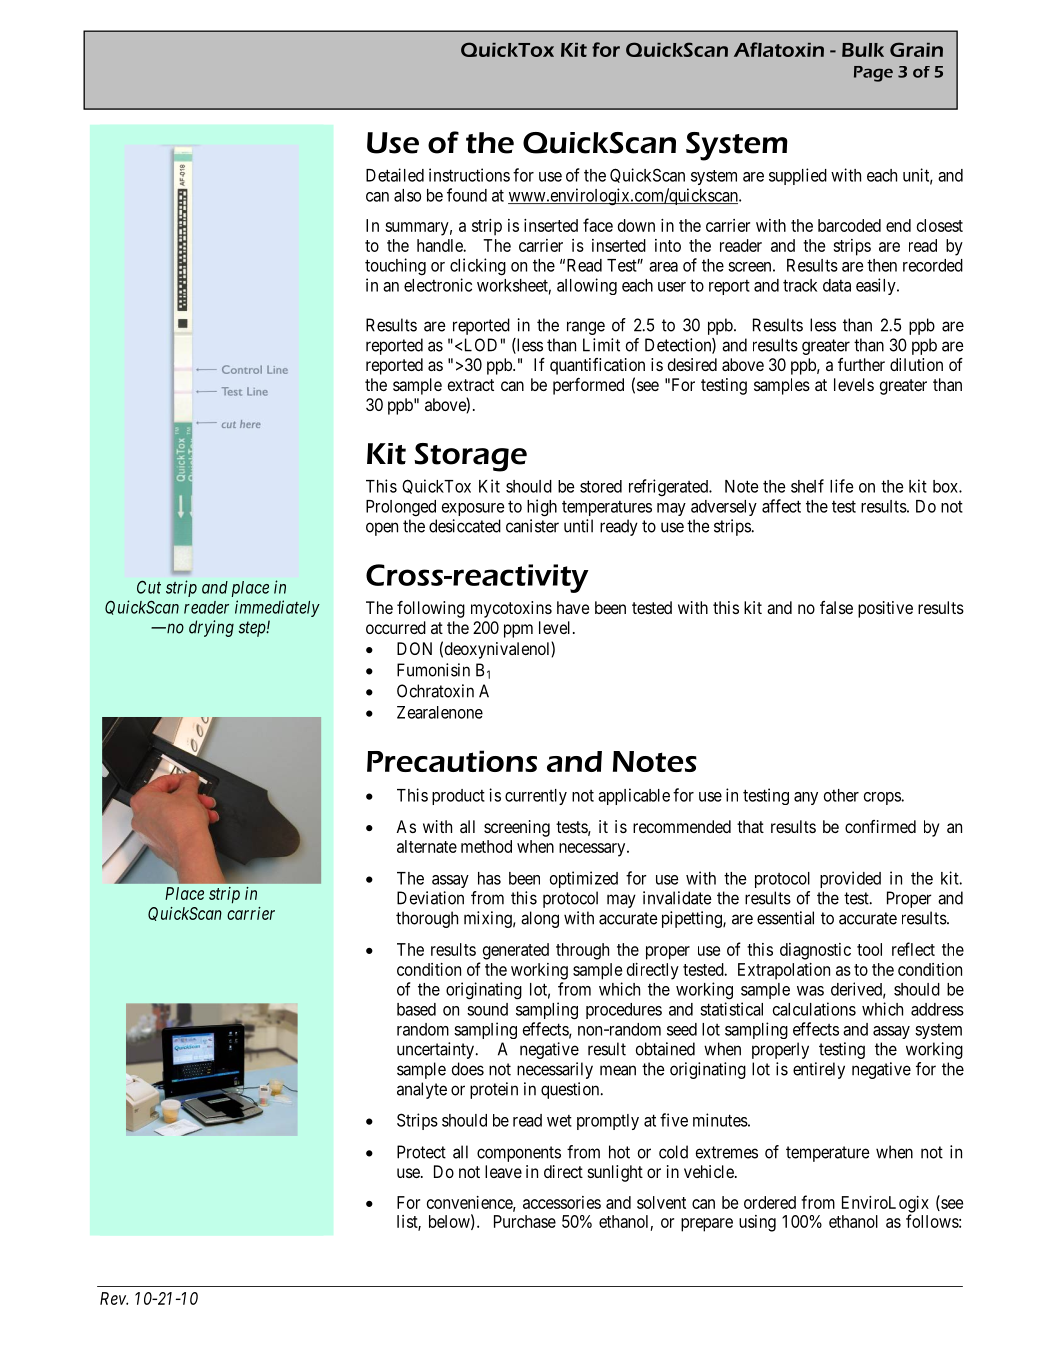 The height and width of the document is (1371, 1060). Describe the element at coordinates (880, 826) in the document. I see `confirmed` at that location.
